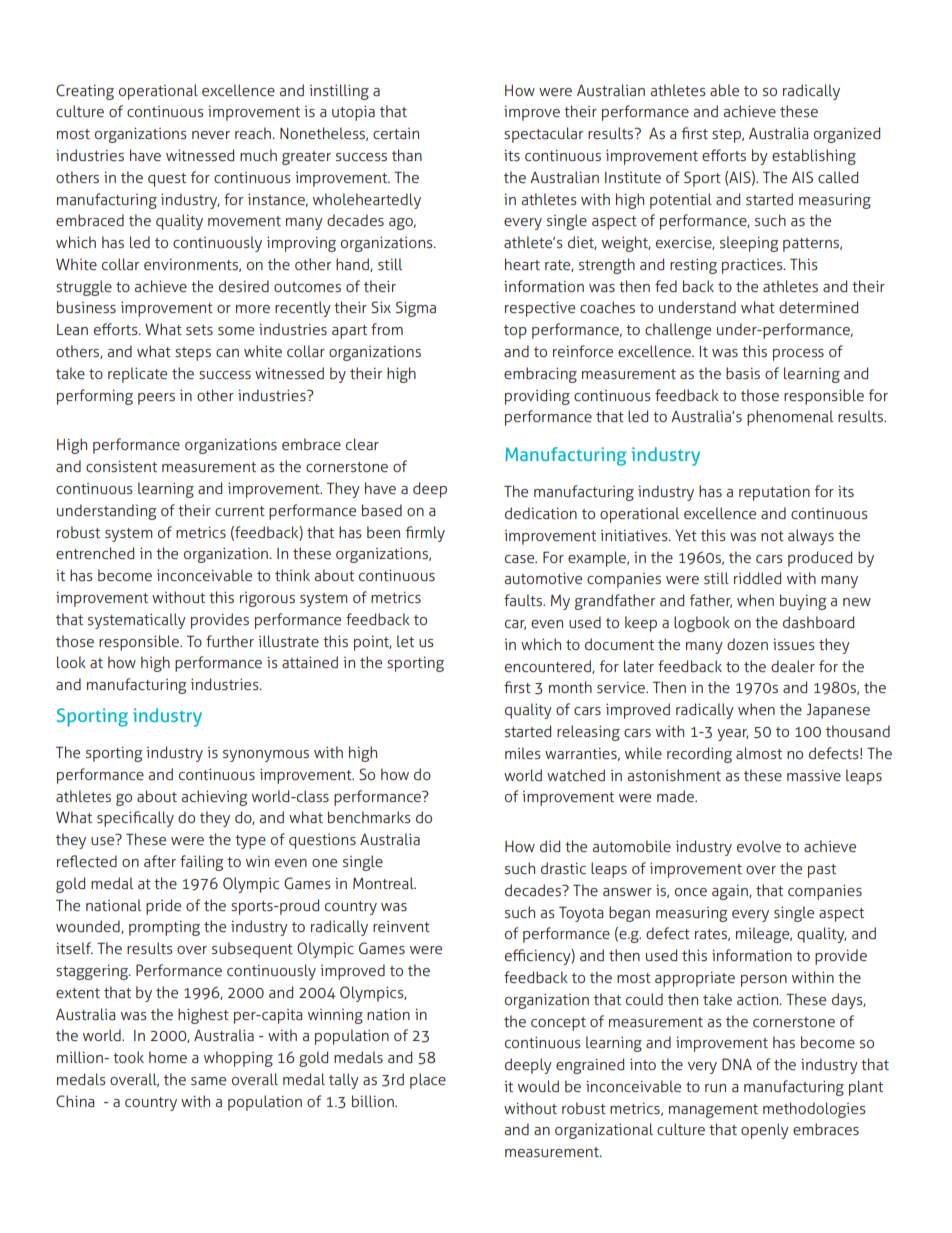  Describe the element at coordinates (396, 133) in the document. I see `certain` at that location.
